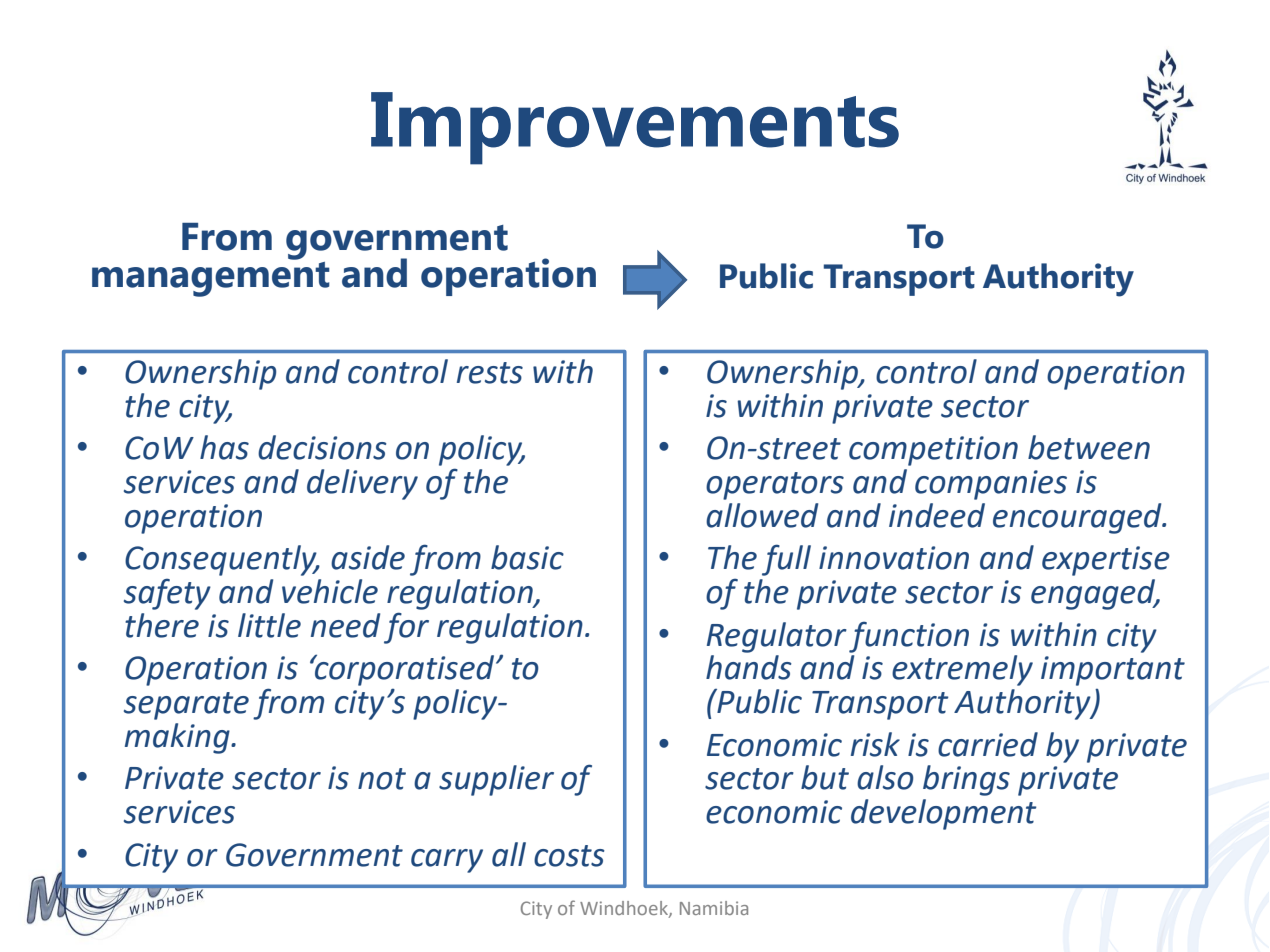  I want to click on management, so click(211, 278).
